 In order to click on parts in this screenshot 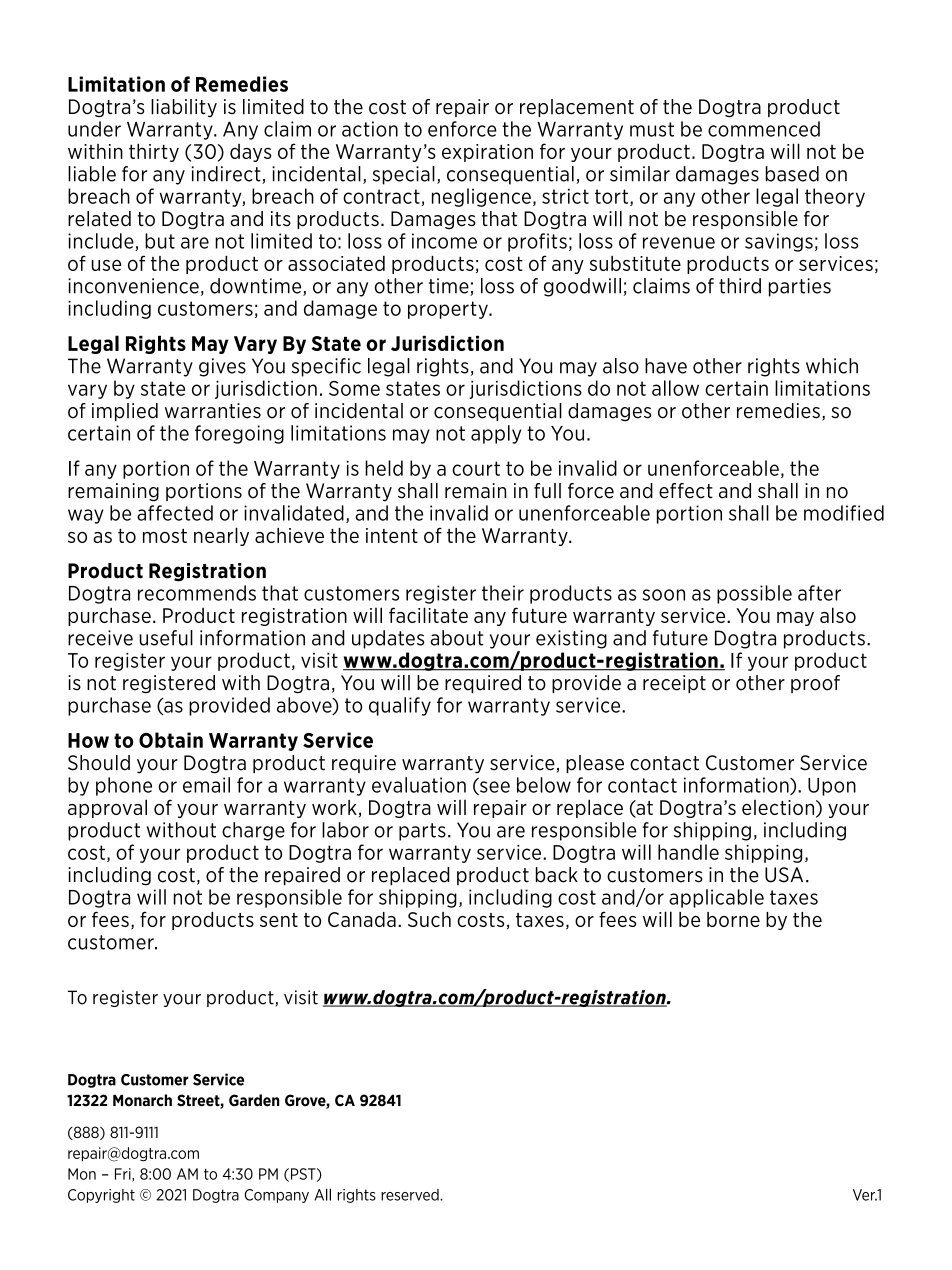, I will do `click(422, 832)`.
